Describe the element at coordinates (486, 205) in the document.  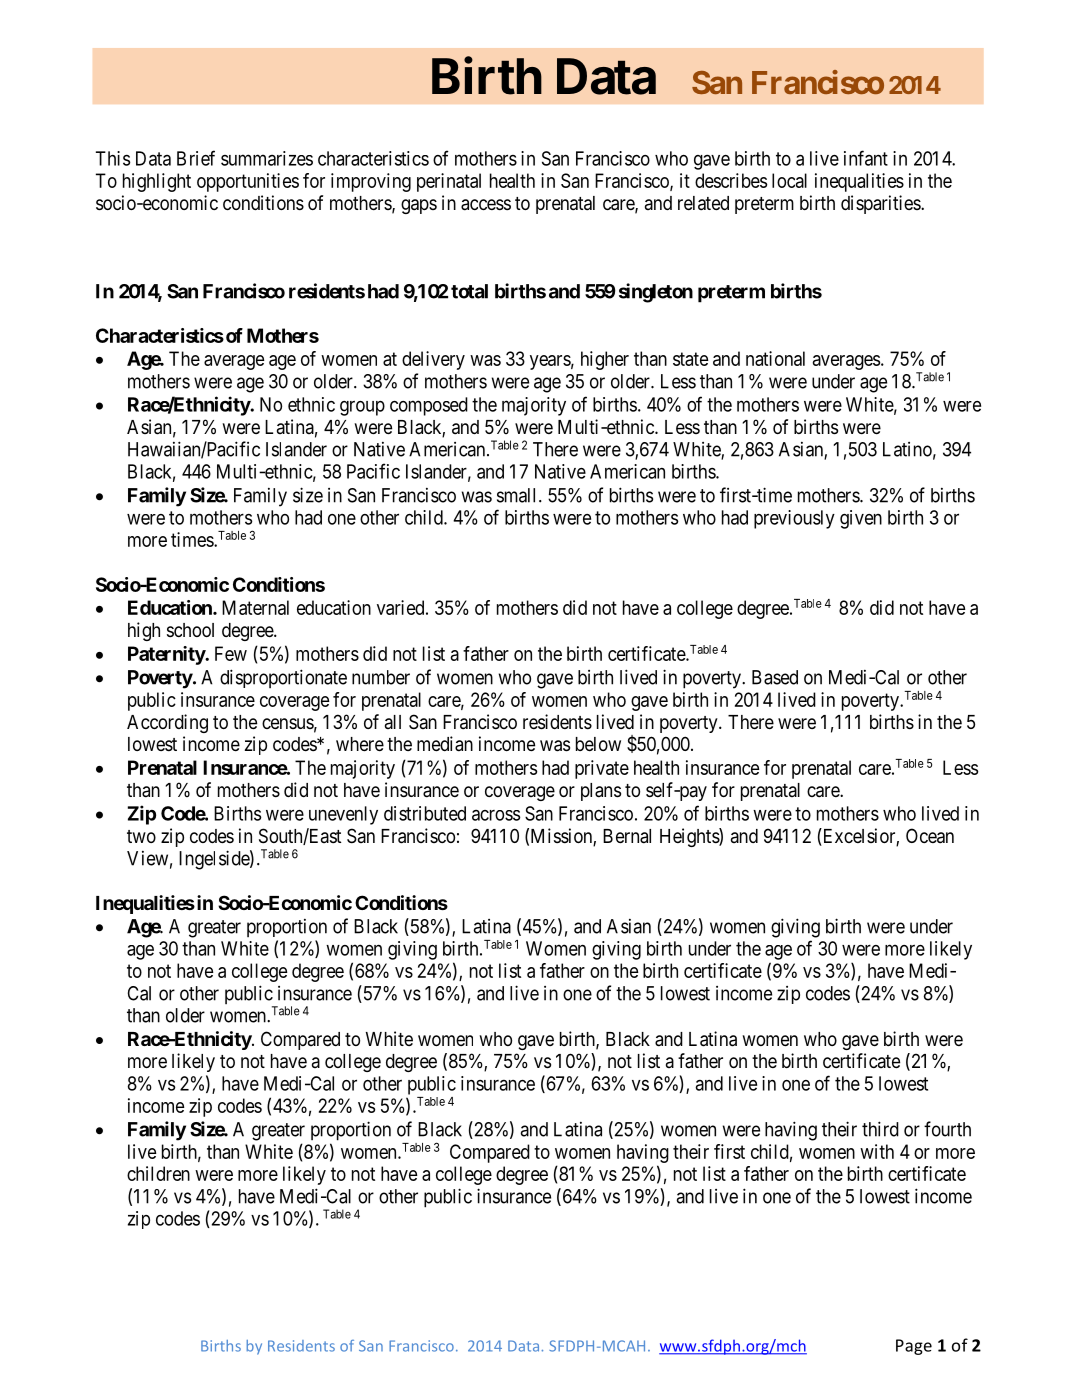
I see `access` at that location.
